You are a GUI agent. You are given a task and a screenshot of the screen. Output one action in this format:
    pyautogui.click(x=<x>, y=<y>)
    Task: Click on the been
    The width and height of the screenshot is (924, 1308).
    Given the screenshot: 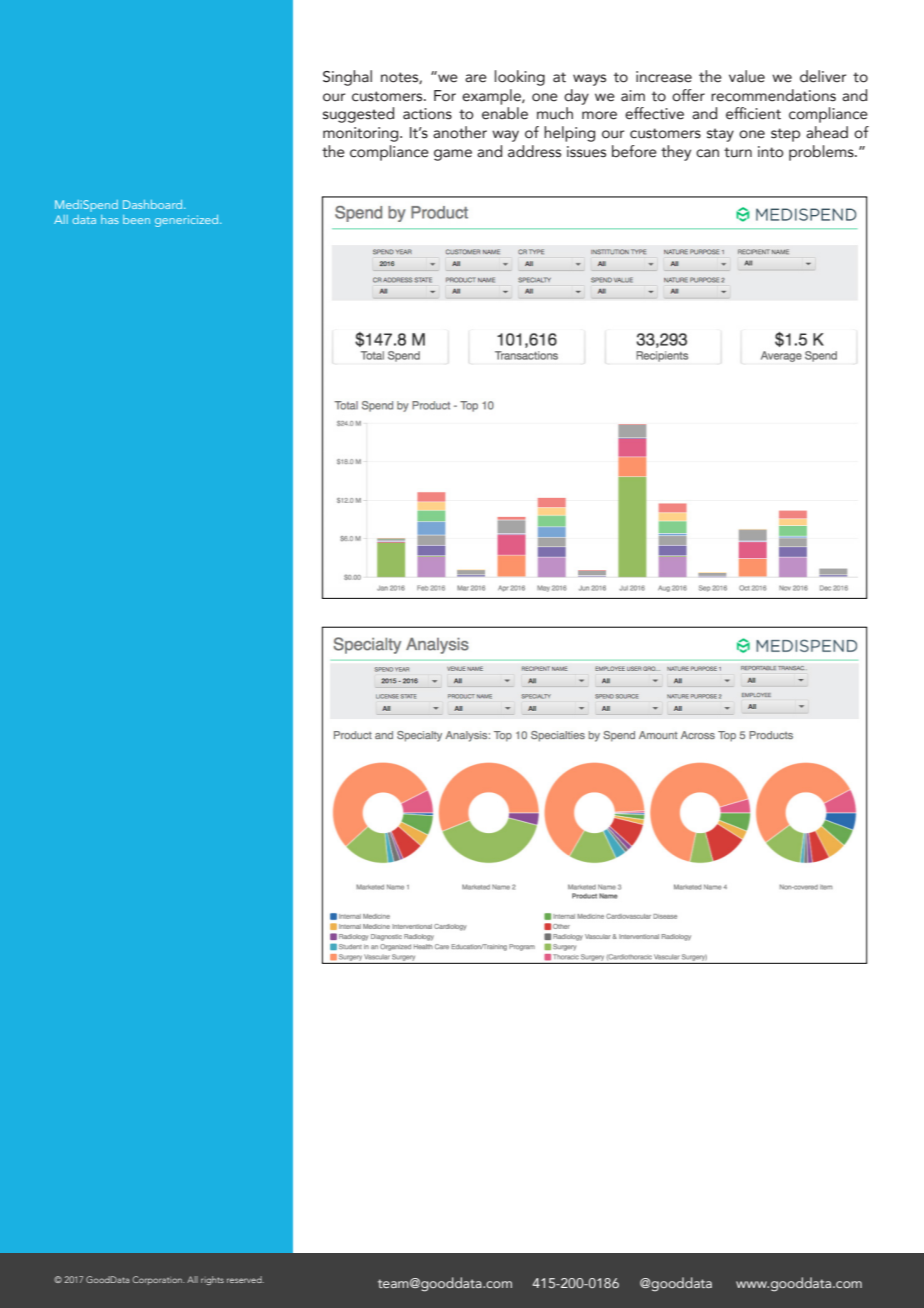 What is the action you would take?
    pyautogui.click(x=136, y=219)
